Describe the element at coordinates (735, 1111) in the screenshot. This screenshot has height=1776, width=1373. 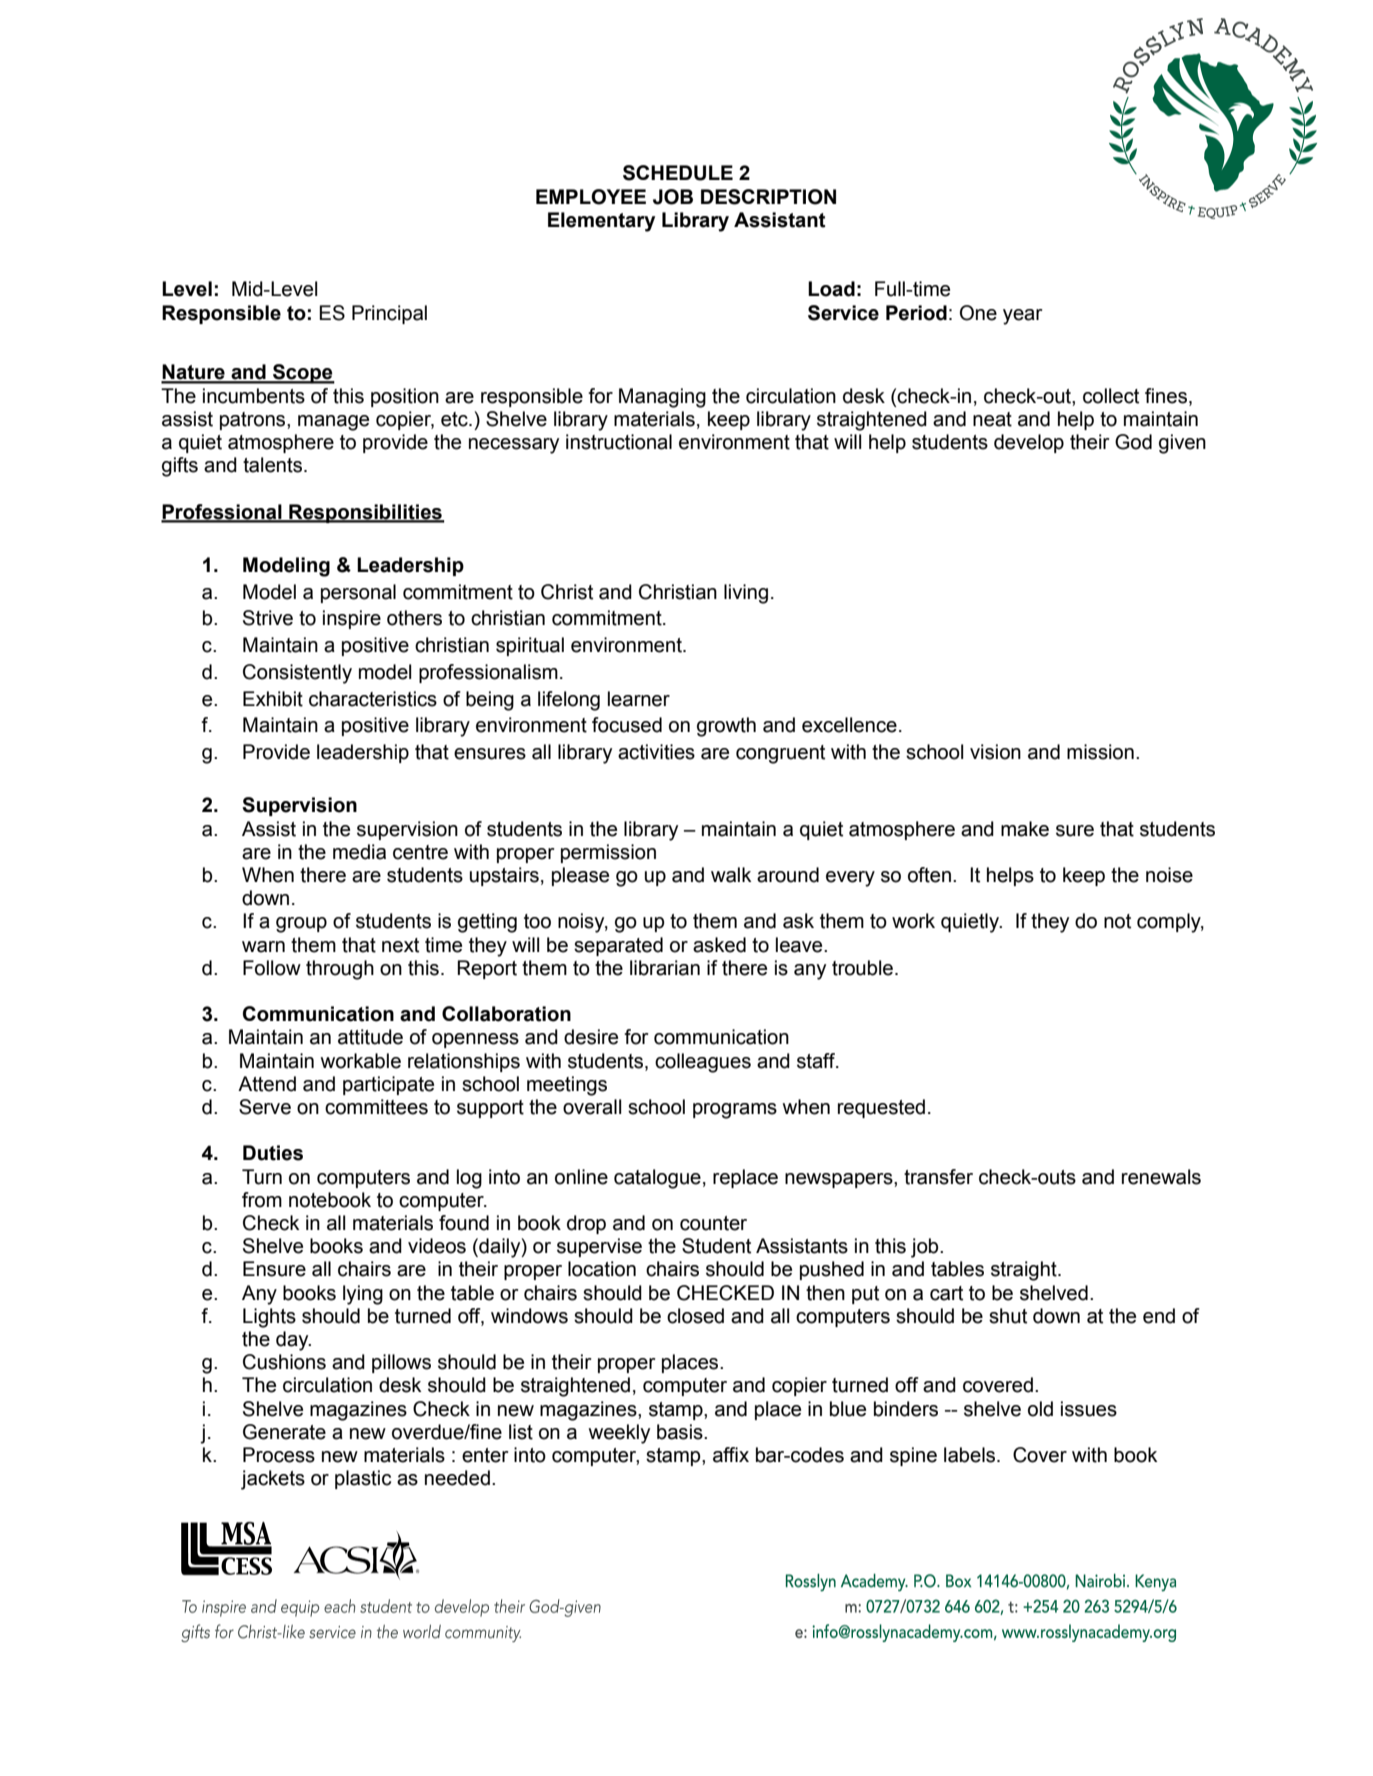
I see `programs` at that location.
